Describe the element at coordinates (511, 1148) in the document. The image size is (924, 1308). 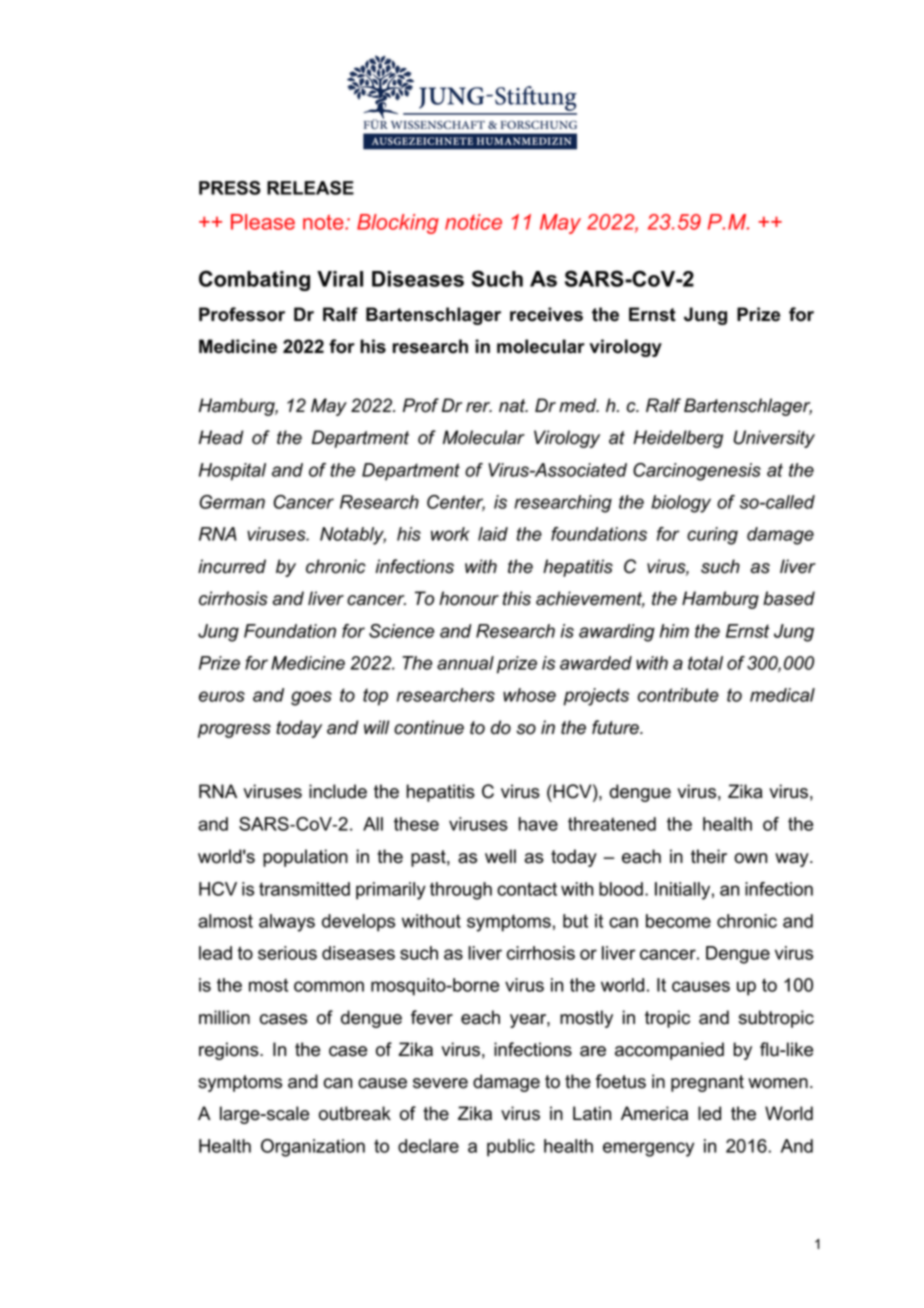
I see `public` at that location.
